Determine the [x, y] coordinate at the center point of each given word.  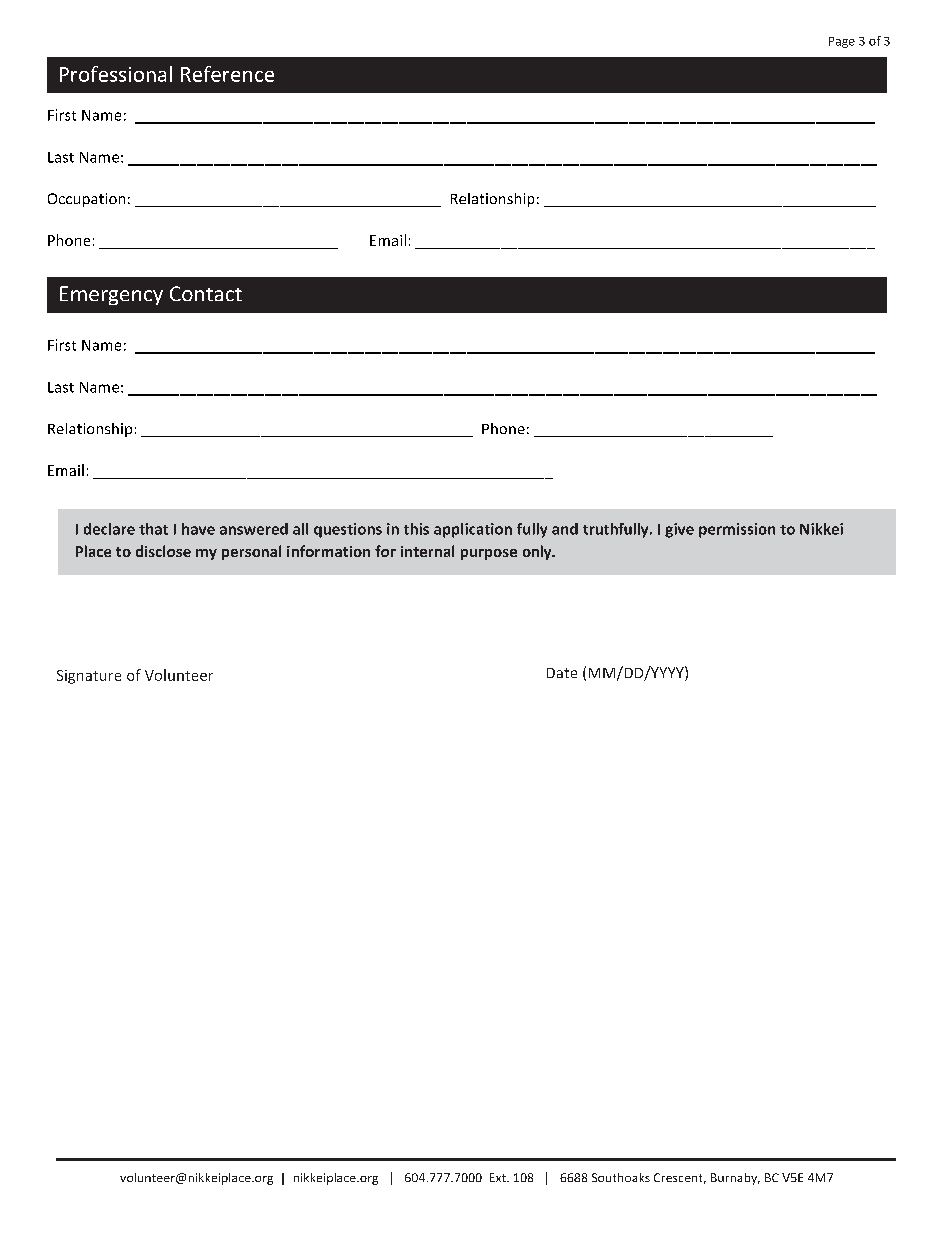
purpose [489, 554]
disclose [163, 551]
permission [737, 530]
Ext [499, 1177]
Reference [227, 74]
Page [842, 42]
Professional [116, 74]
